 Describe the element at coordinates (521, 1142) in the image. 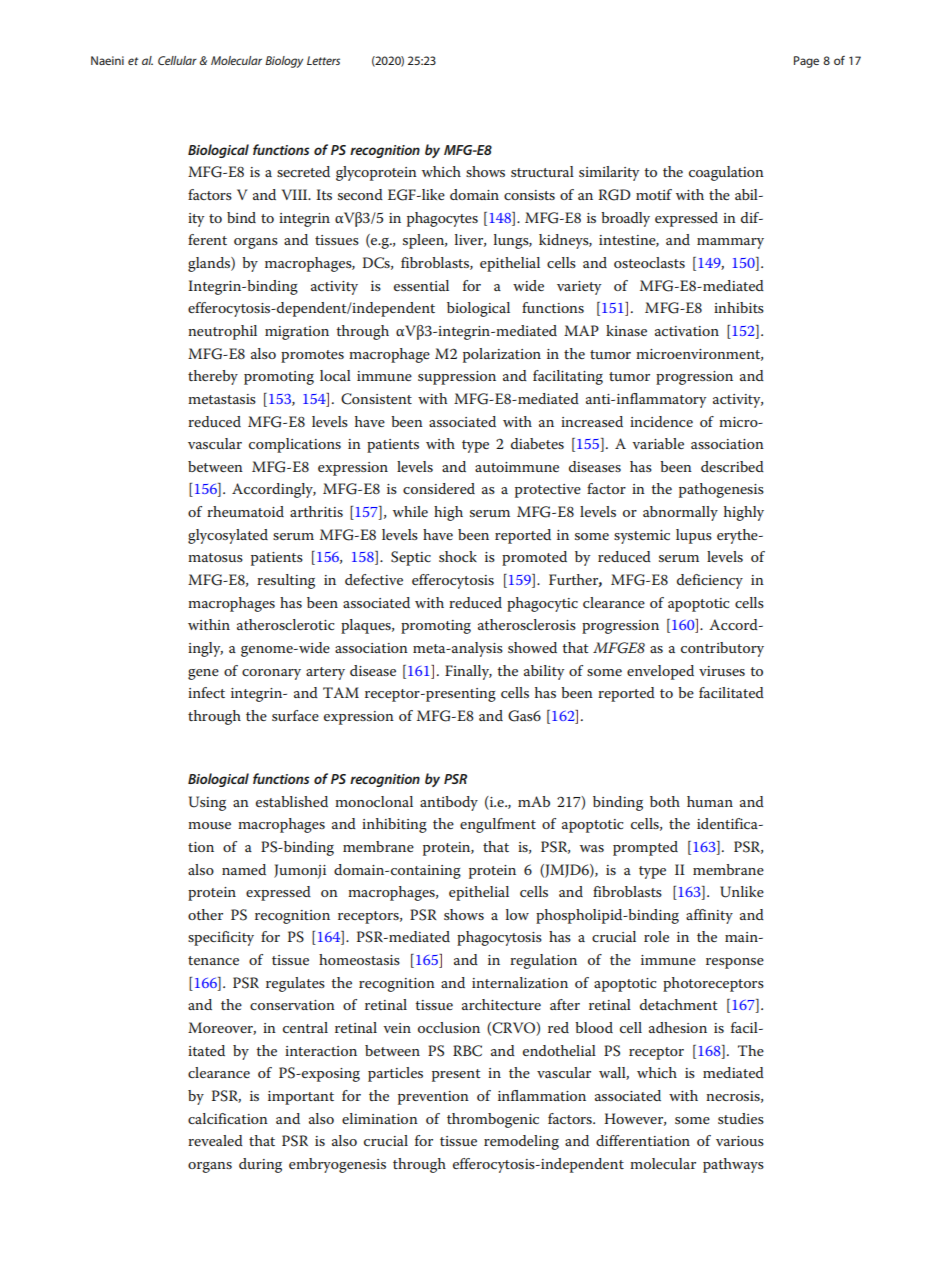

I see `remodeling` at that location.
